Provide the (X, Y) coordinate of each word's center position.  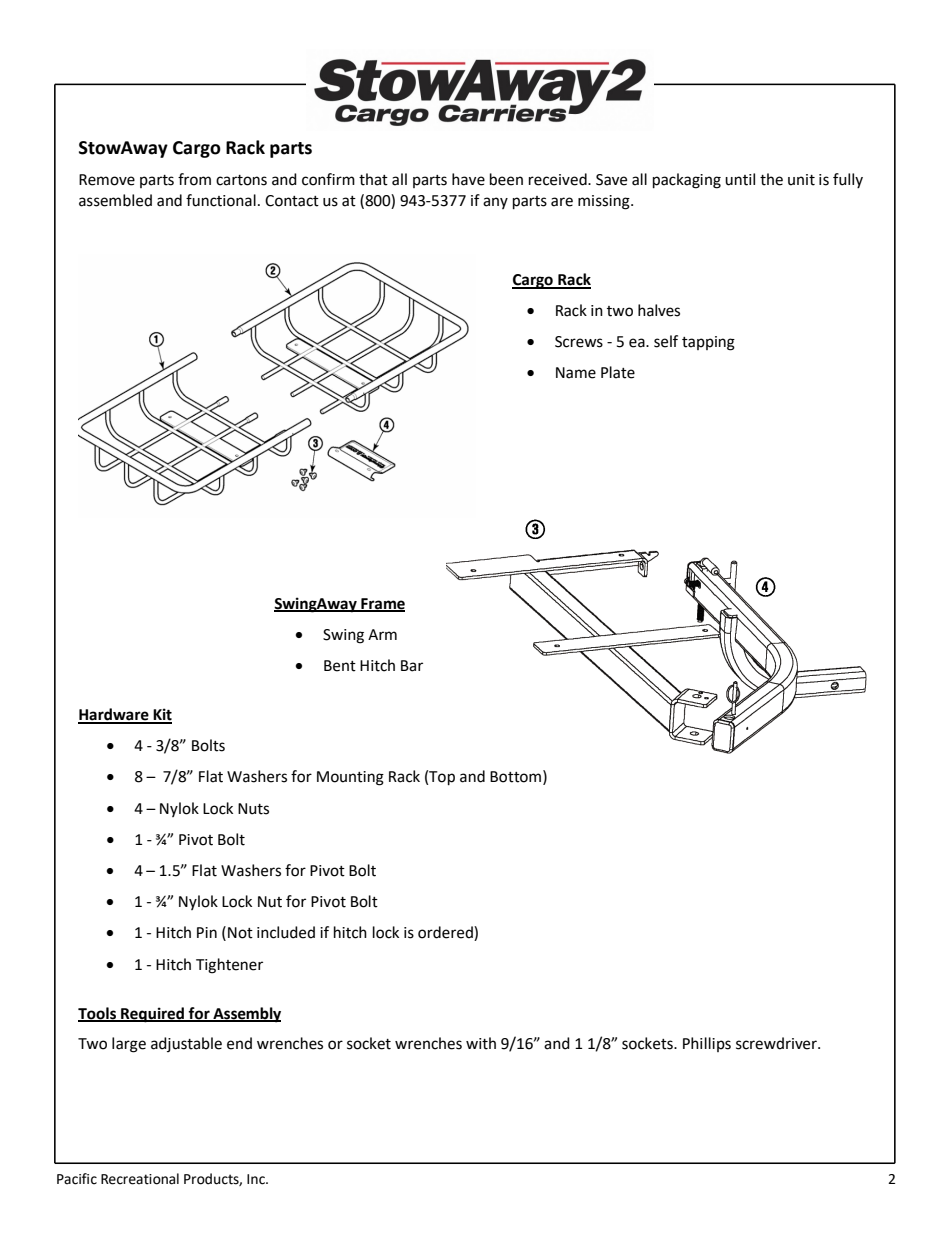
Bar (412, 666)
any (495, 203)
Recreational (140, 1179)
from (194, 179)
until (740, 179)
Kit (161, 715)
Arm (382, 634)
